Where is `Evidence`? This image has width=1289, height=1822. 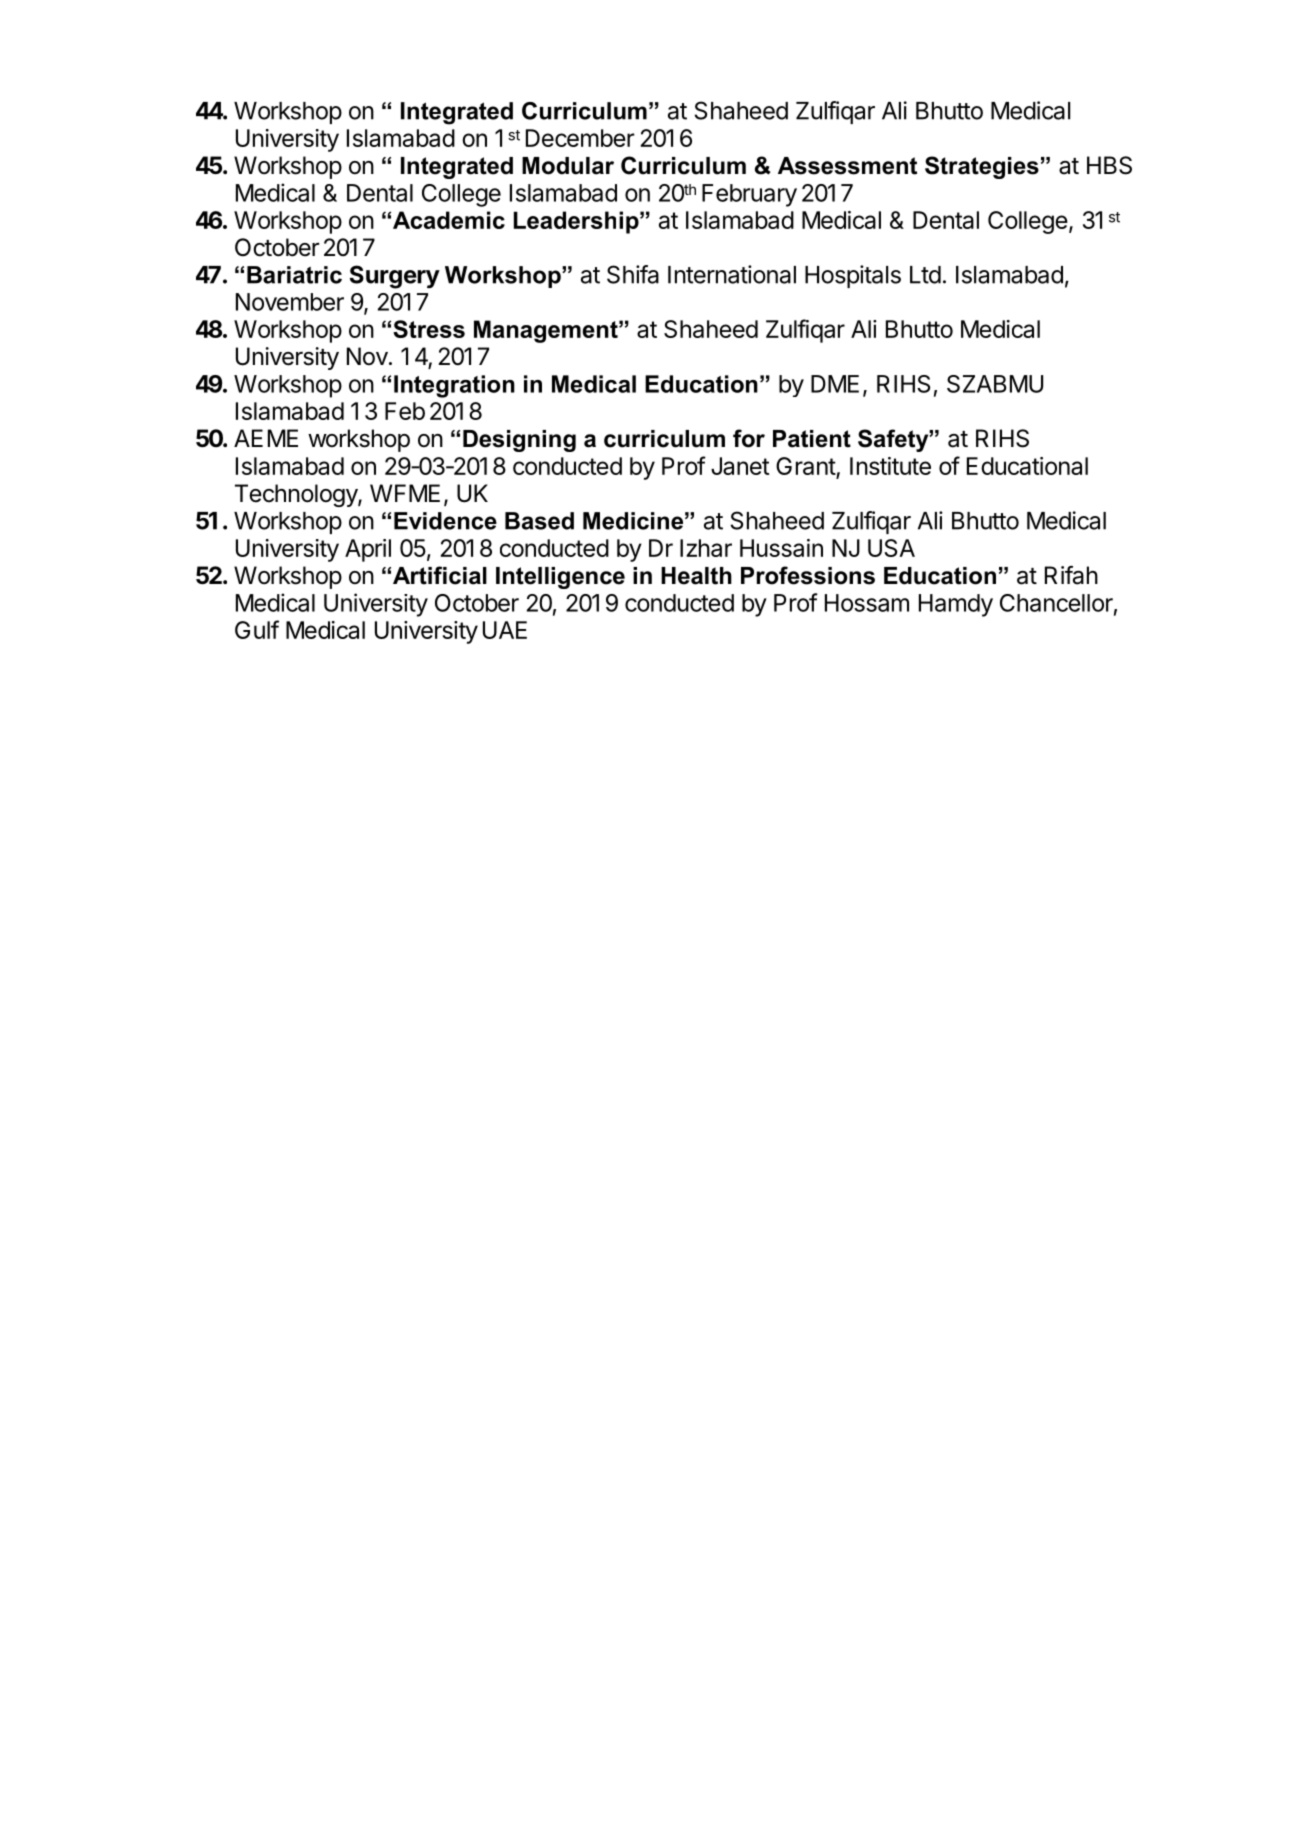
Evidence is located at coordinates (445, 521).
